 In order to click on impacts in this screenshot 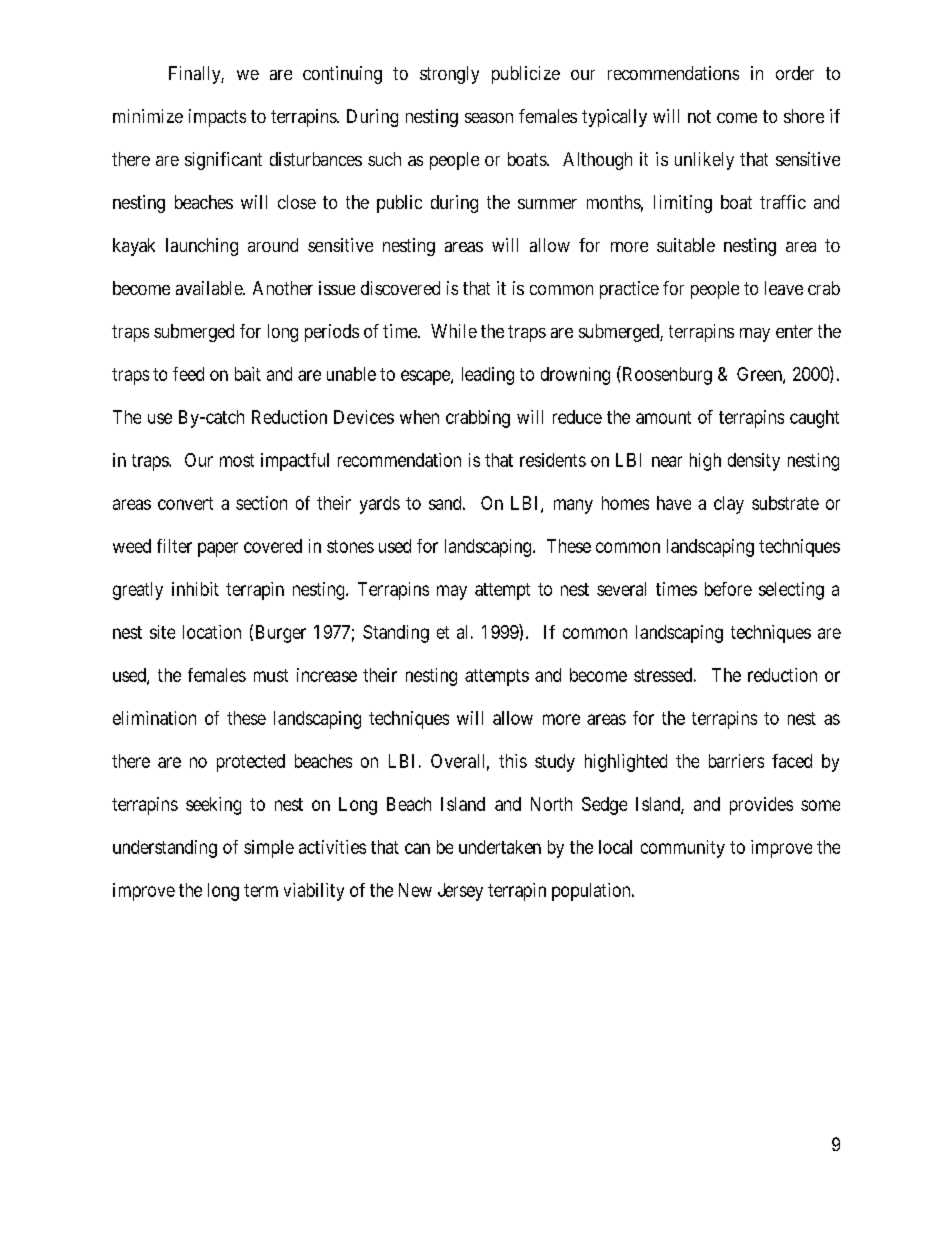, I will do `click(217, 118)`.
